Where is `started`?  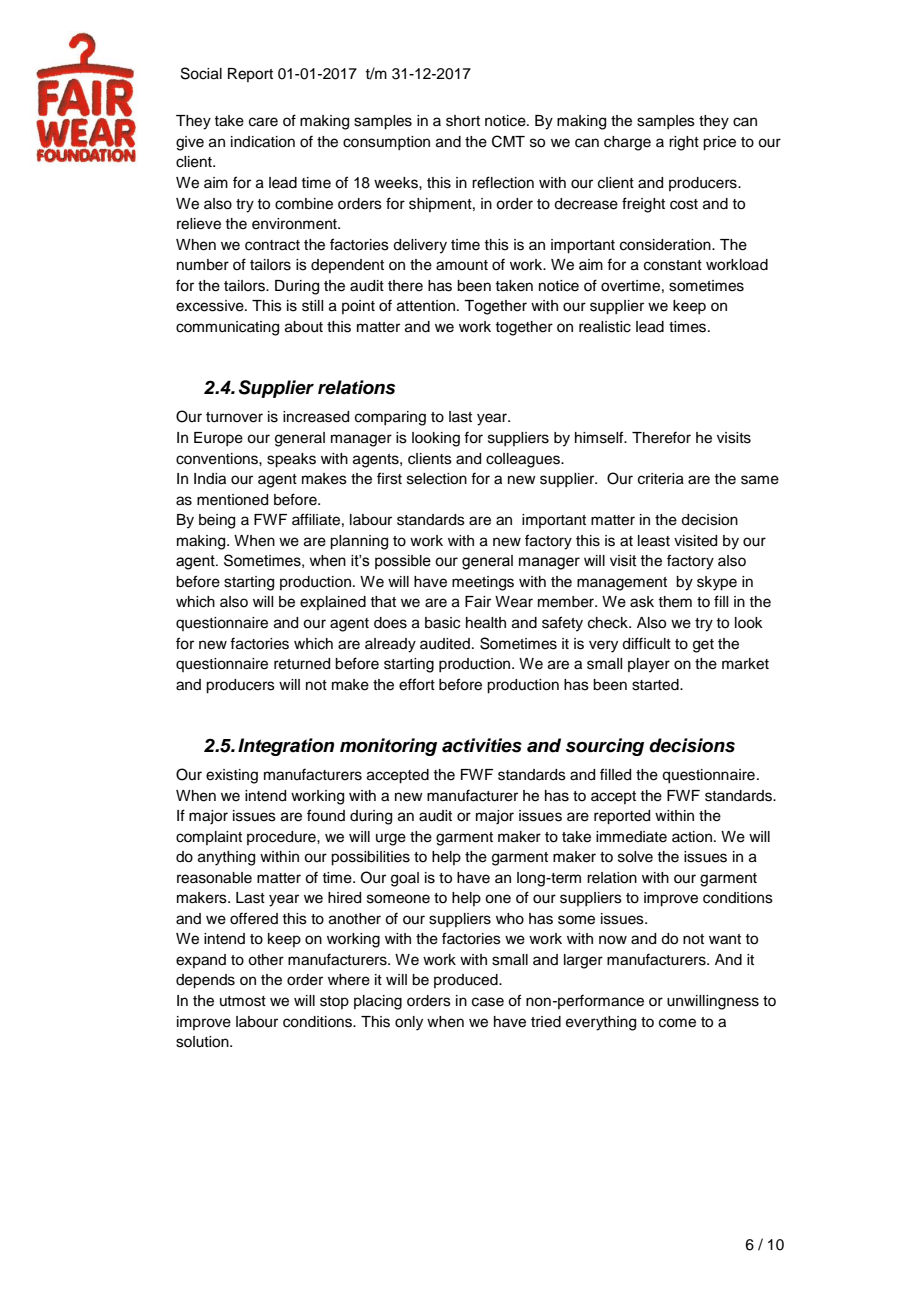
started is located at coordinates (656, 685).
